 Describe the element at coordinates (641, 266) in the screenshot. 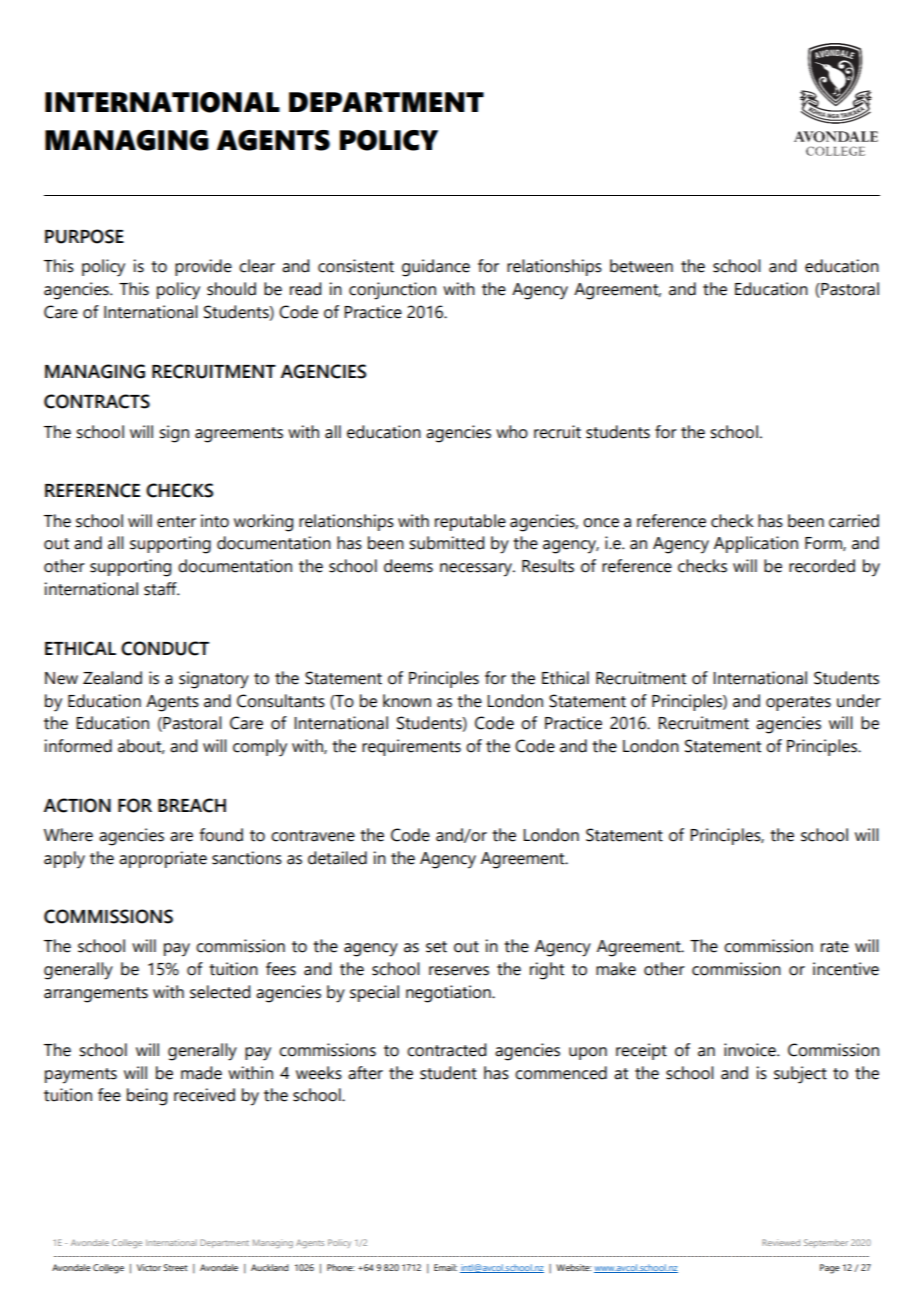

I see `between` at that location.
